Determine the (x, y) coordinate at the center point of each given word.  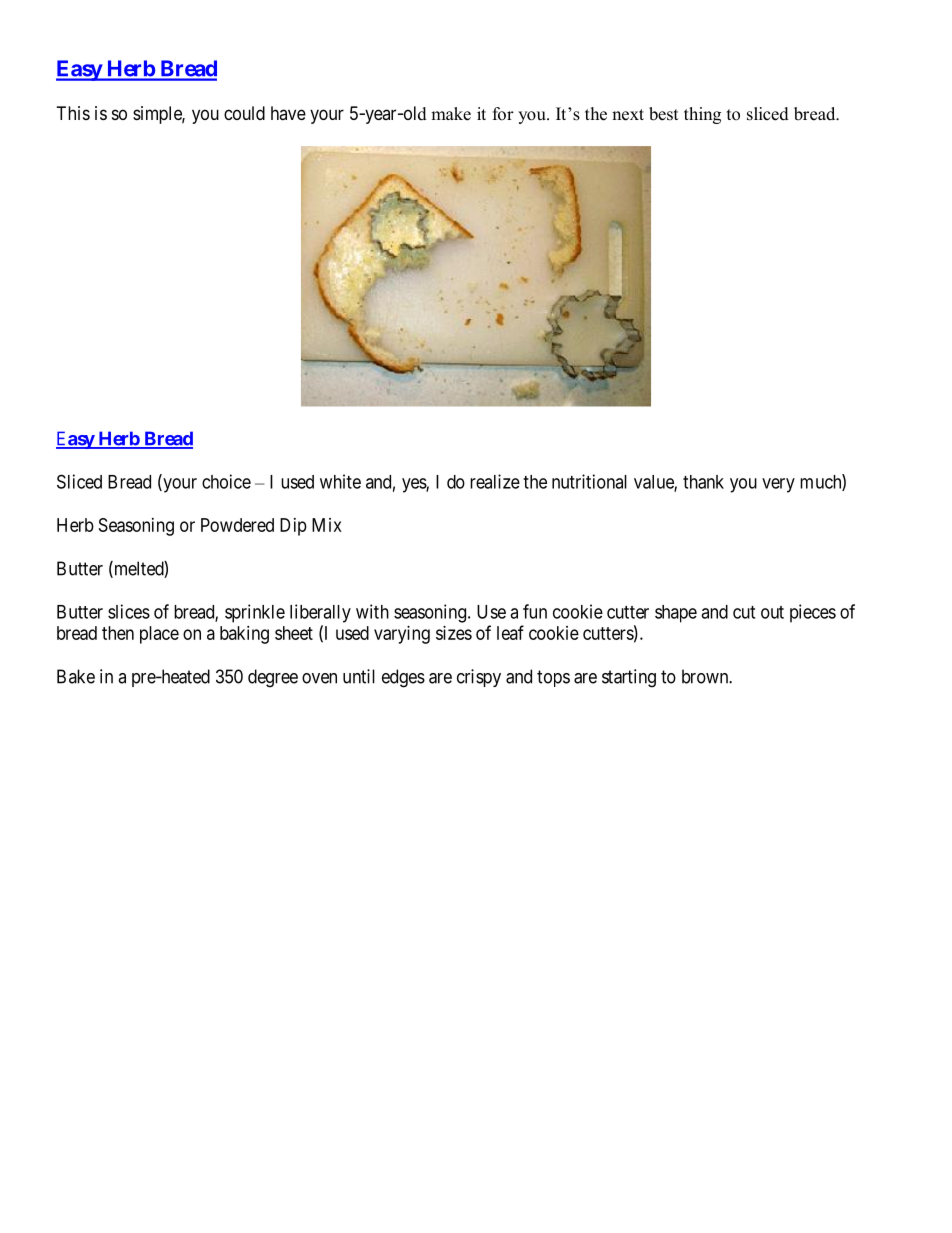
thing (702, 115)
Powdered (237, 525)
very (778, 485)
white (340, 481)
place (159, 635)
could (244, 113)
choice (226, 481)
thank (703, 482)
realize (495, 481)
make (451, 114)
